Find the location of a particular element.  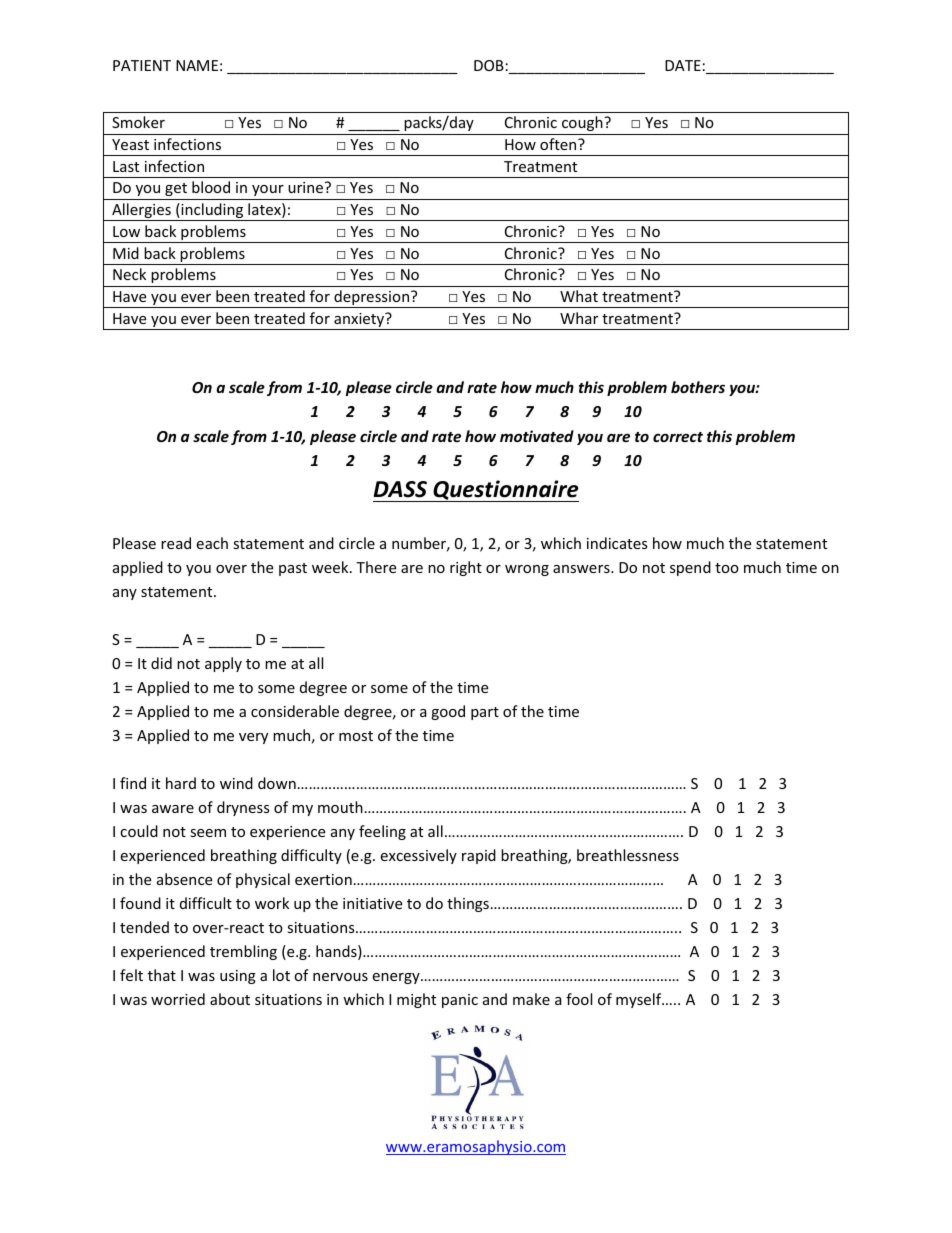

right is located at coordinates (466, 568).
